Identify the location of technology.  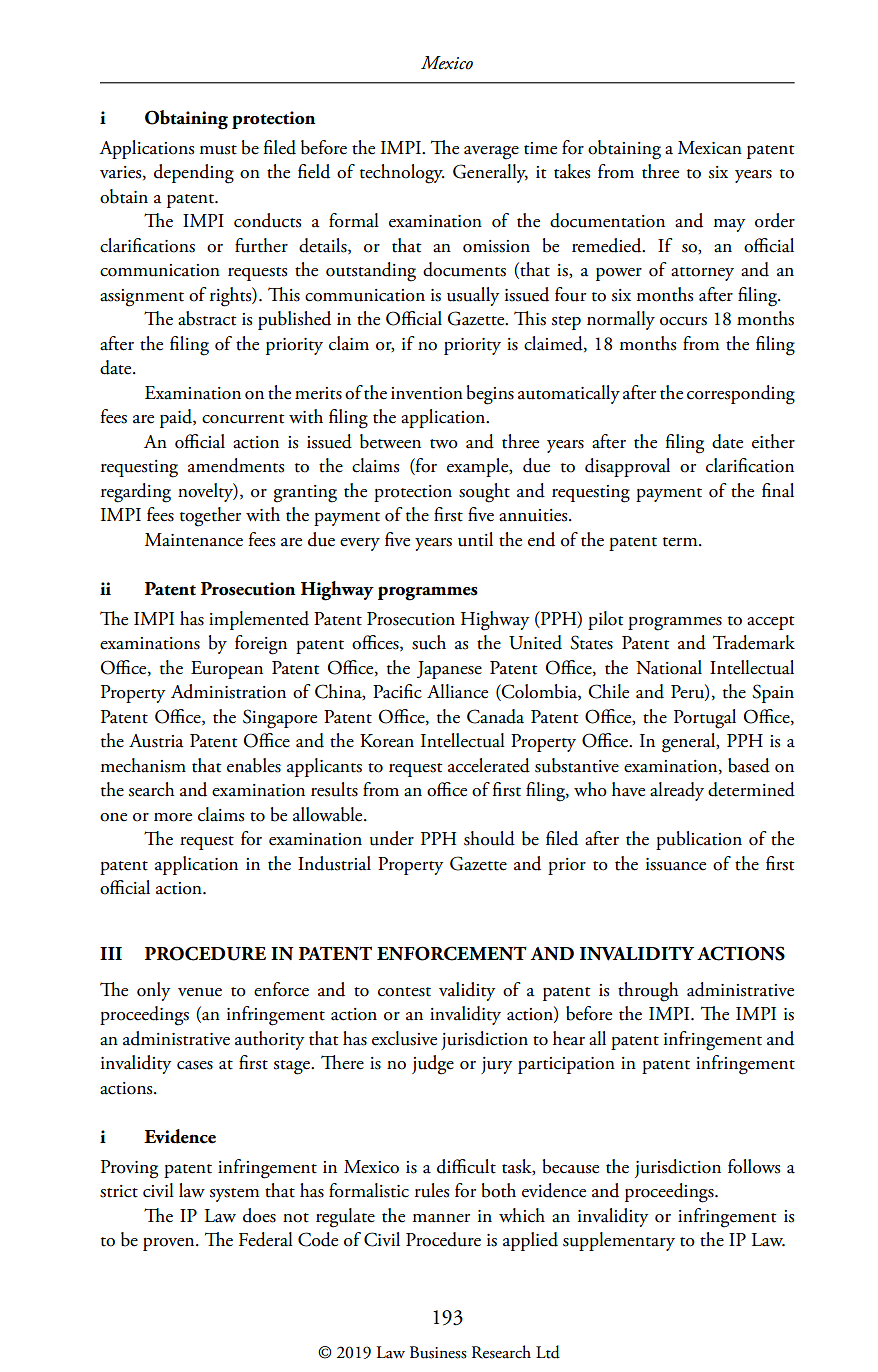
(402, 174).
